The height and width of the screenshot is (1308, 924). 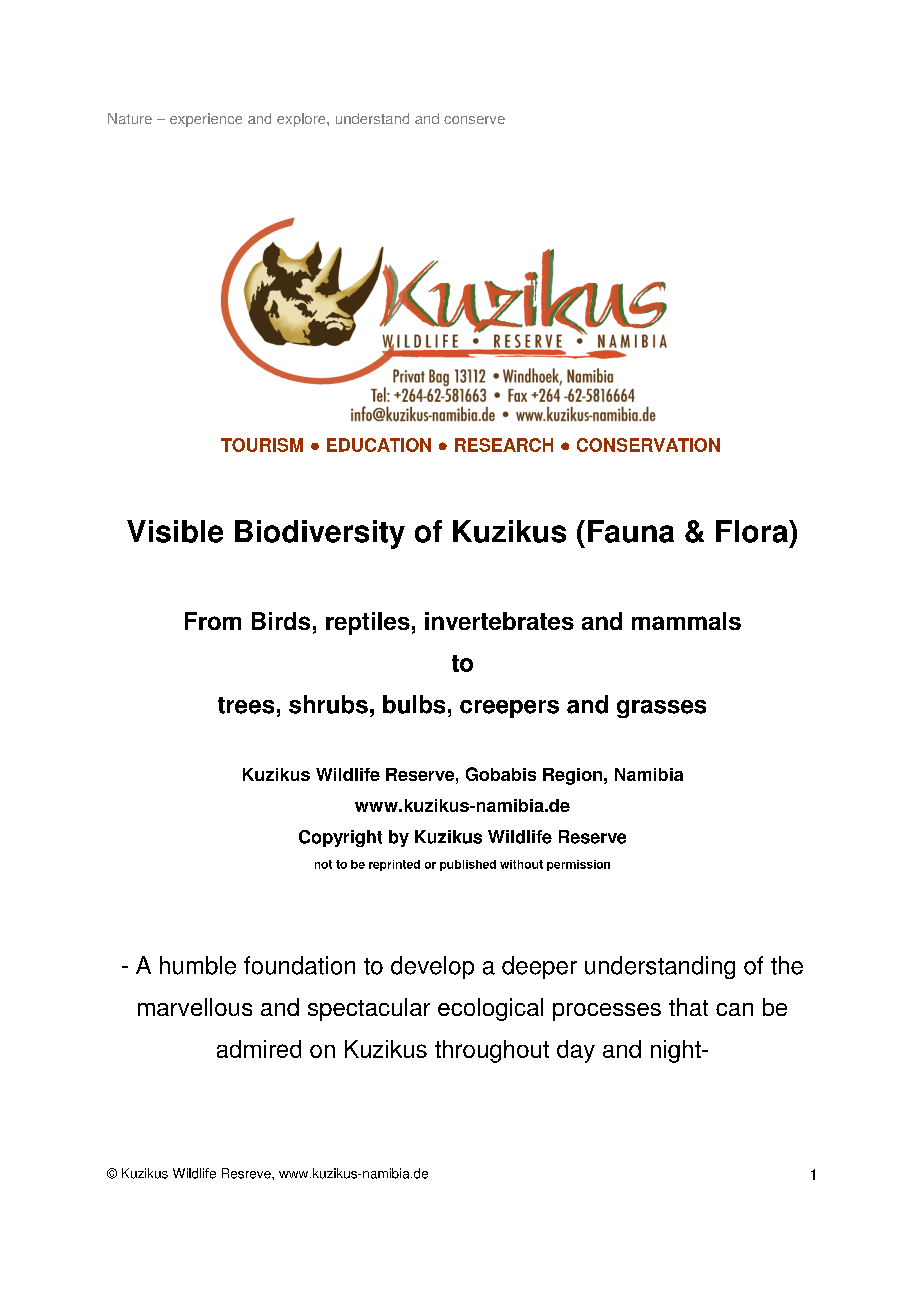 I want to click on ecological, so click(x=490, y=1009).
